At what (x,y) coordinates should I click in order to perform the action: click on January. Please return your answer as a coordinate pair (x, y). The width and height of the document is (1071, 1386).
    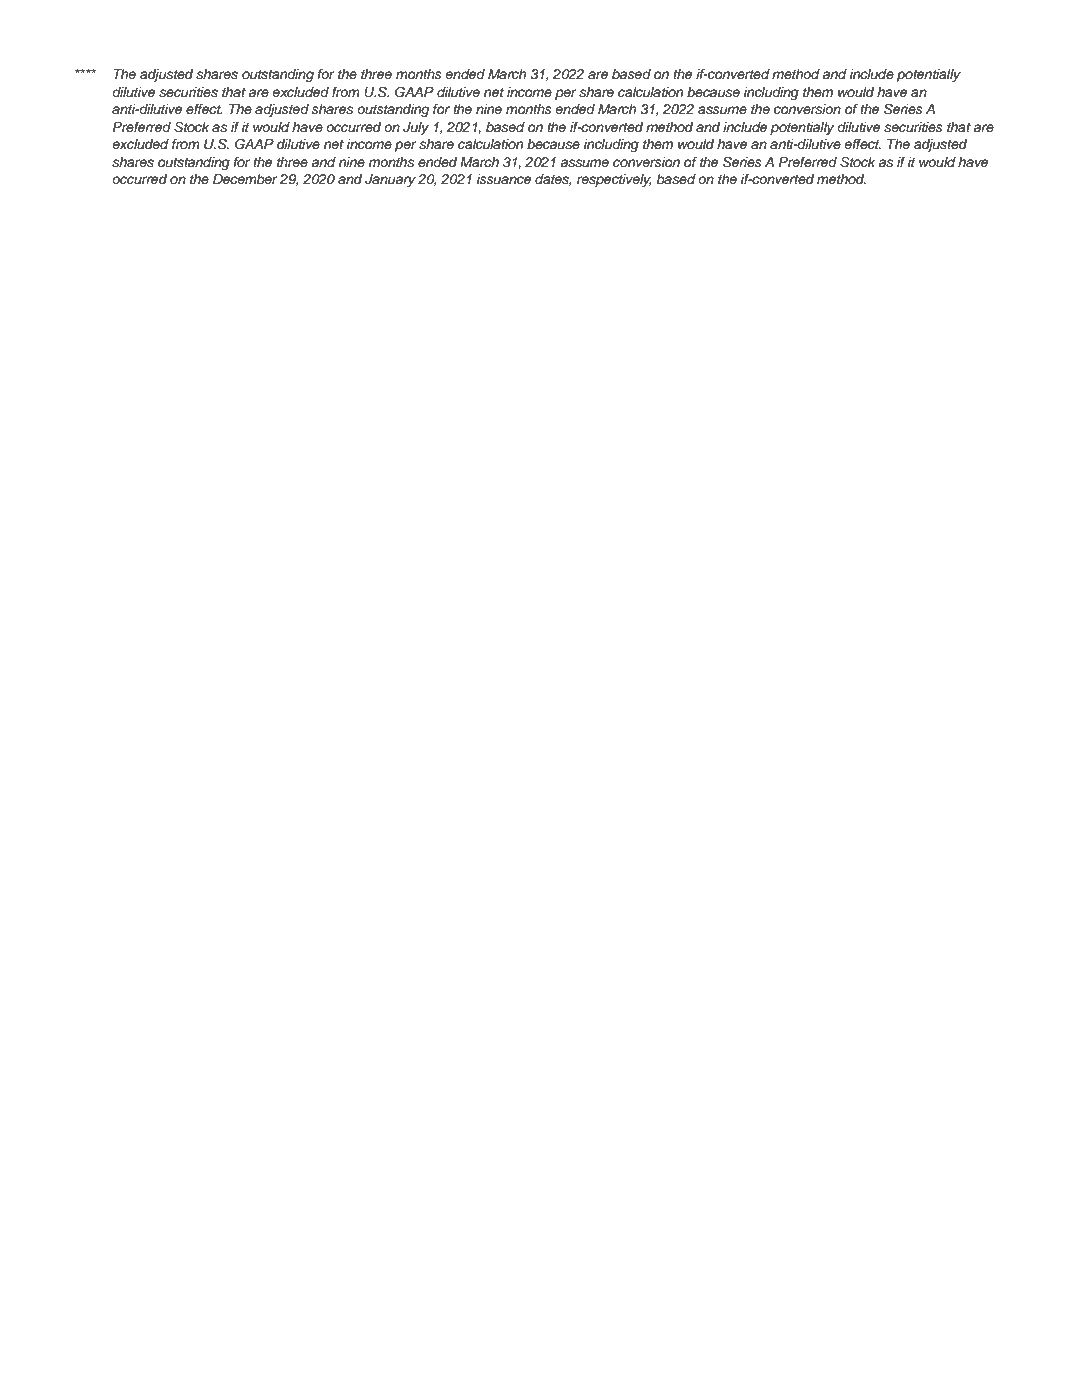
    Looking at the image, I should click on (390, 180).
